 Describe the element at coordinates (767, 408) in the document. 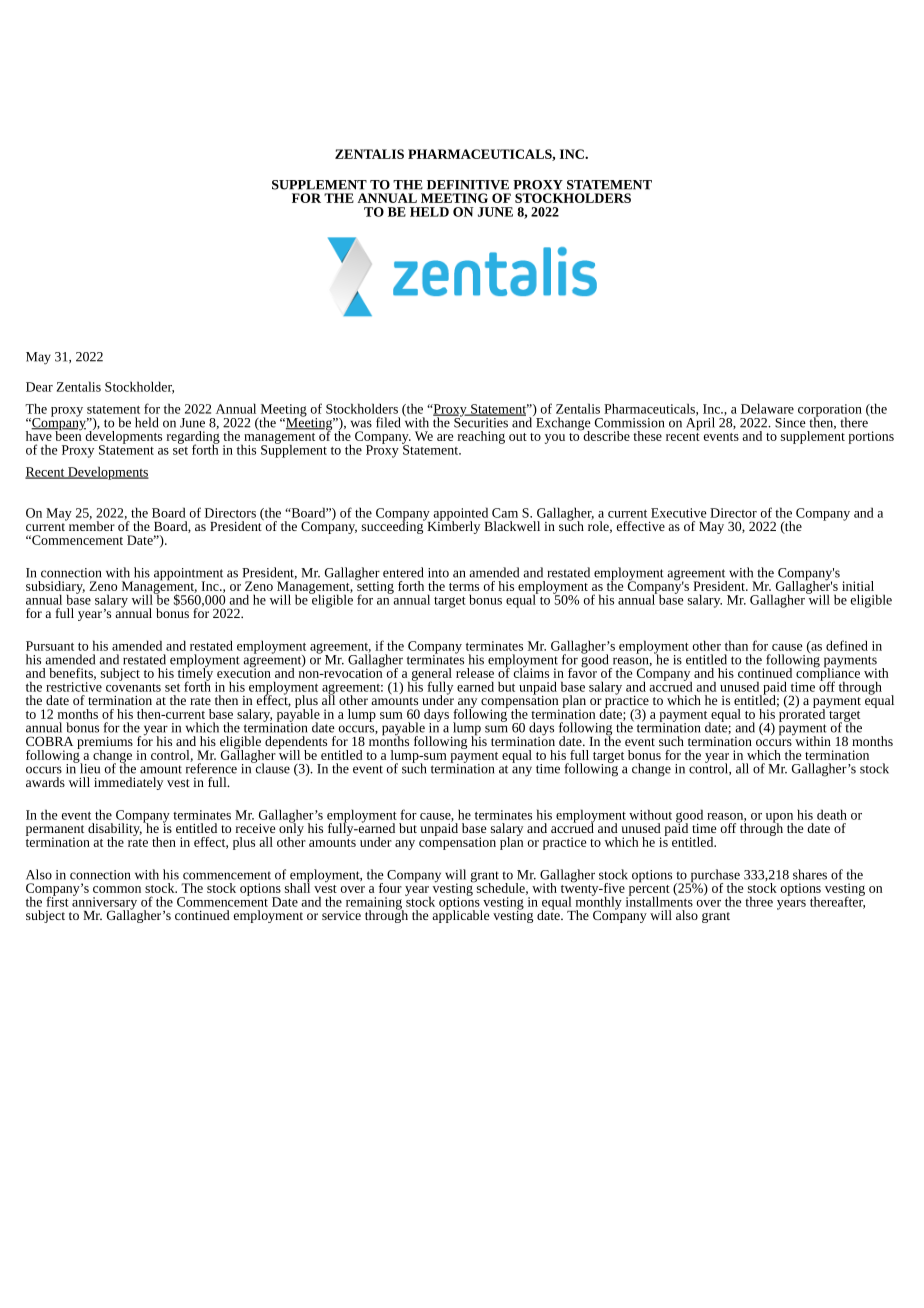

I see `Delaware` at that location.
